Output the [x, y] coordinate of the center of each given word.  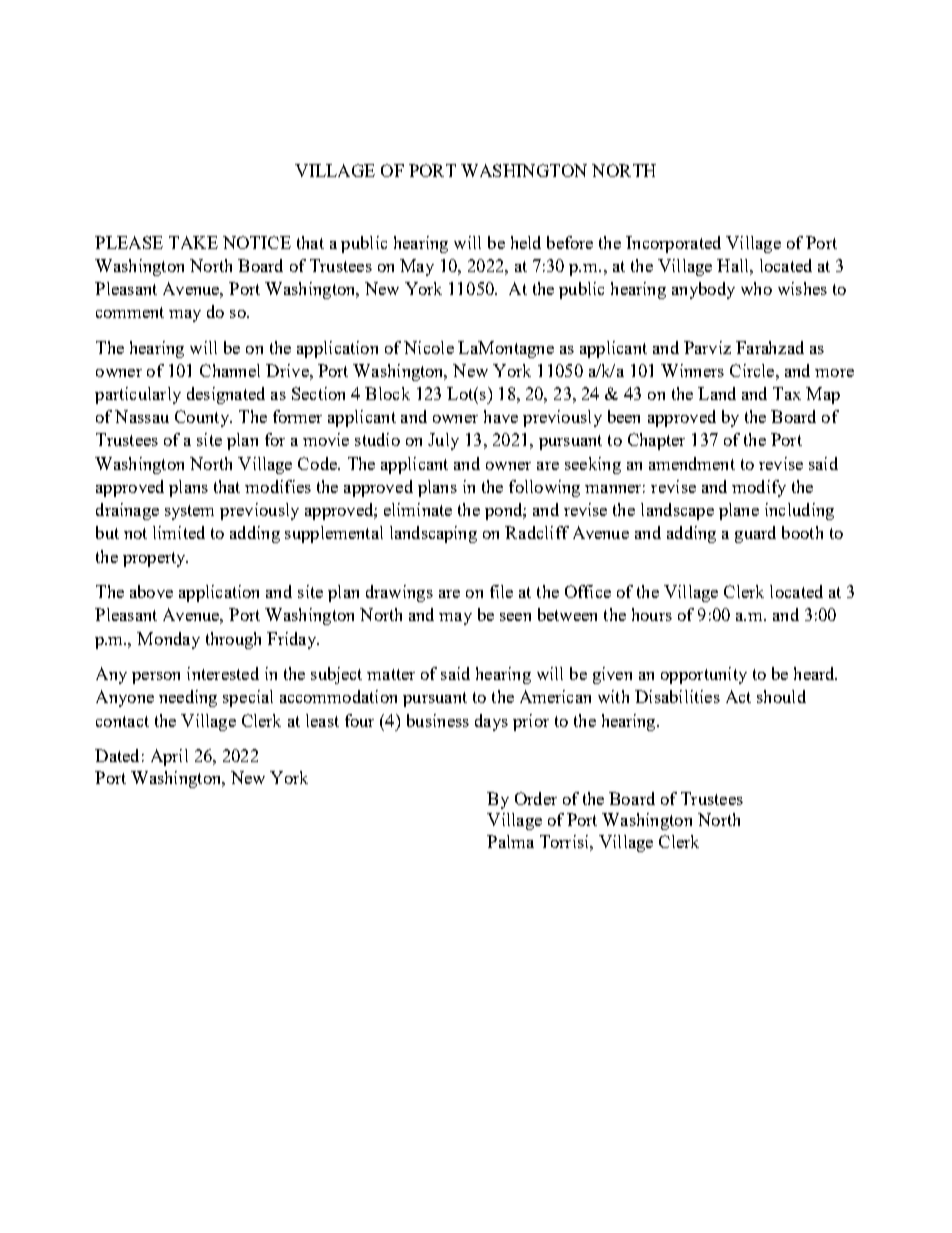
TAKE [193, 242]
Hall [734, 265]
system [189, 512]
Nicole [429, 347]
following [544, 488]
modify [759, 488]
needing [188, 698]
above [151, 591]
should [781, 696]
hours [652, 614]
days [491, 722]
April [169, 757]
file [501, 591]
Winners [692, 370]
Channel [230, 370]
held [526, 242]
